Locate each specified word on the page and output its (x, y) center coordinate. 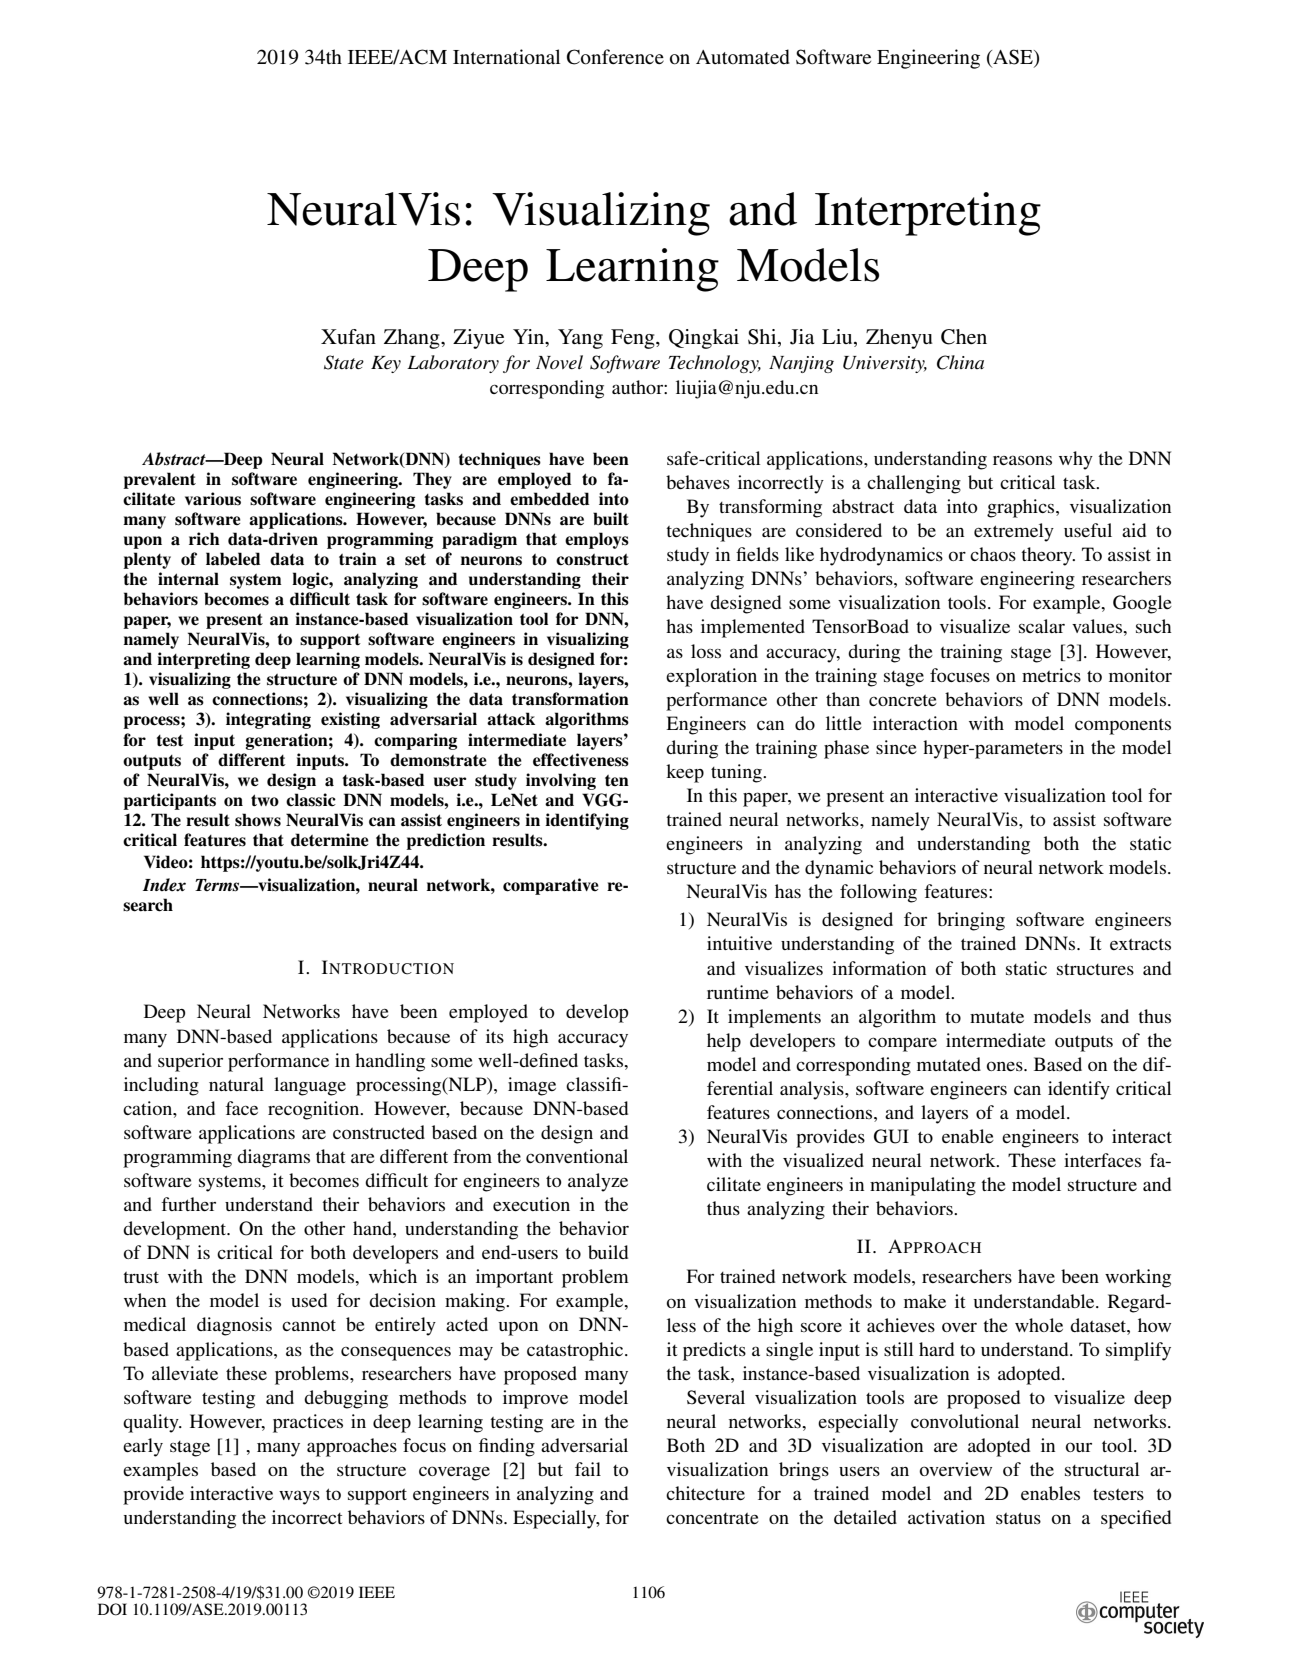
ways (299, 1497)
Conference (615, 57)
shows (258, 820)
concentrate (712, 1518)
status (1018, 1518)
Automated (743, 57)
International (506, 57)
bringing (971, 921)
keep (685, 773)
